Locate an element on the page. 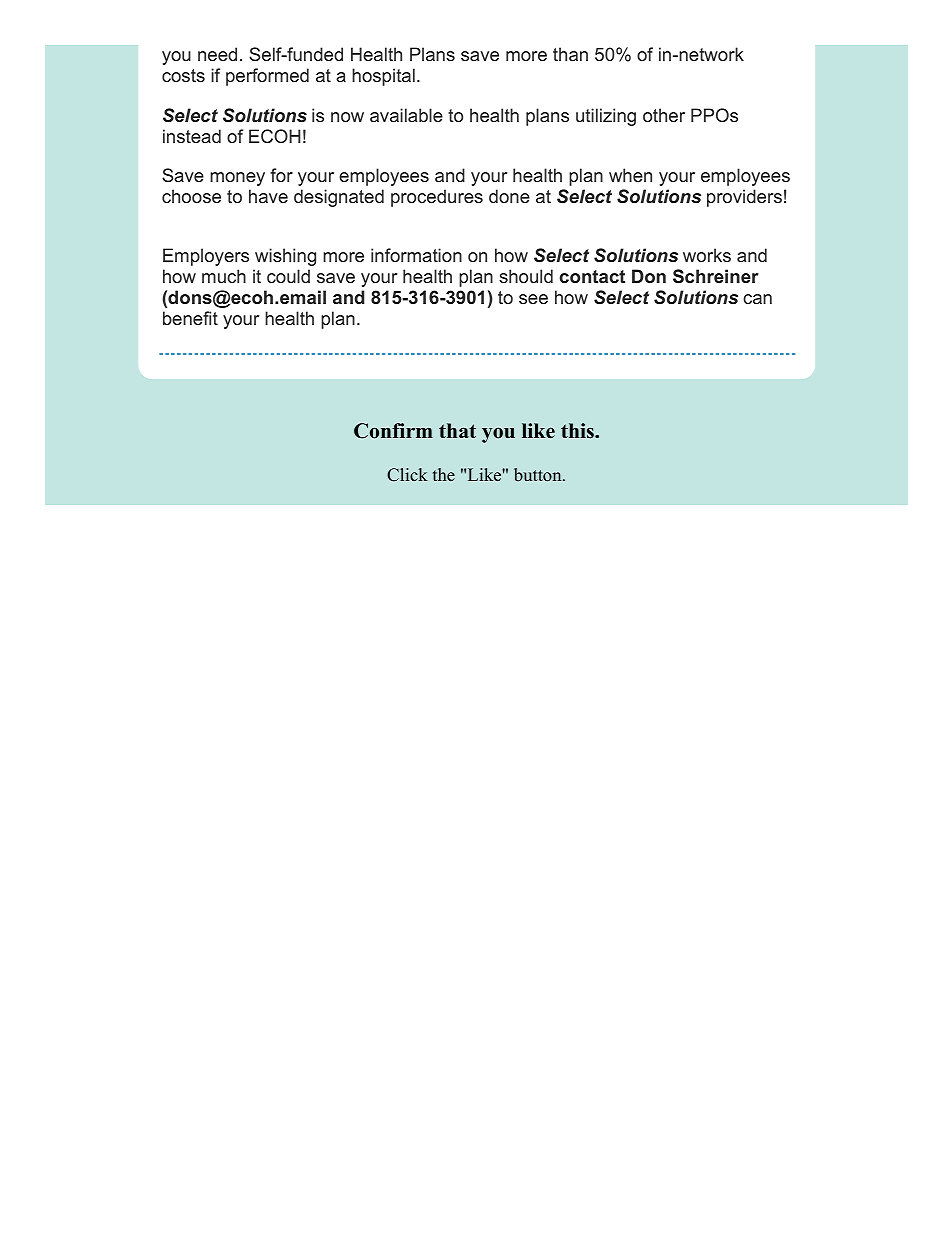 The image size is (952, 1233). information is located at coordinates (416, 255).
